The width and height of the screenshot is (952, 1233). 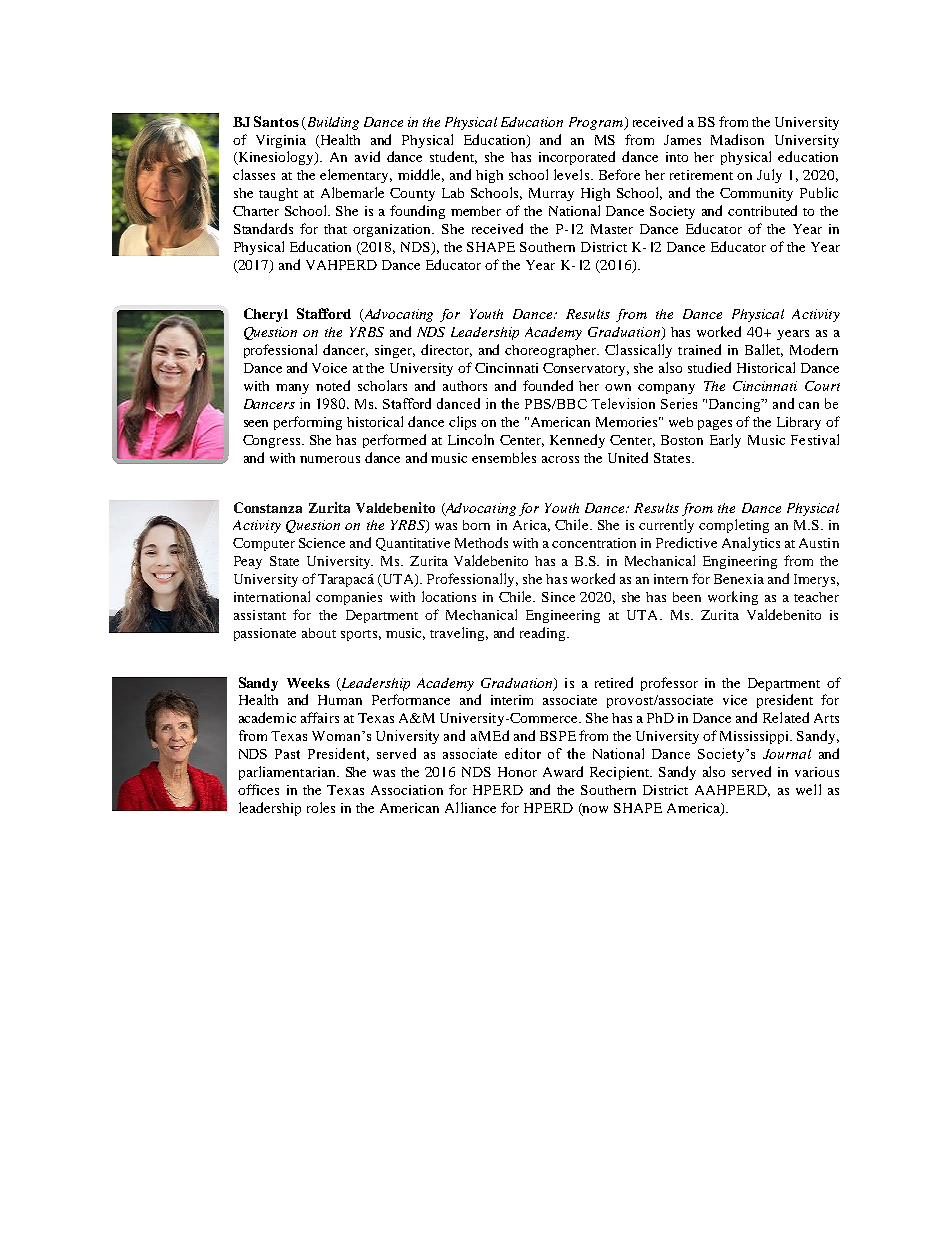 I want to click on roles, so click(x=321, y=807).
